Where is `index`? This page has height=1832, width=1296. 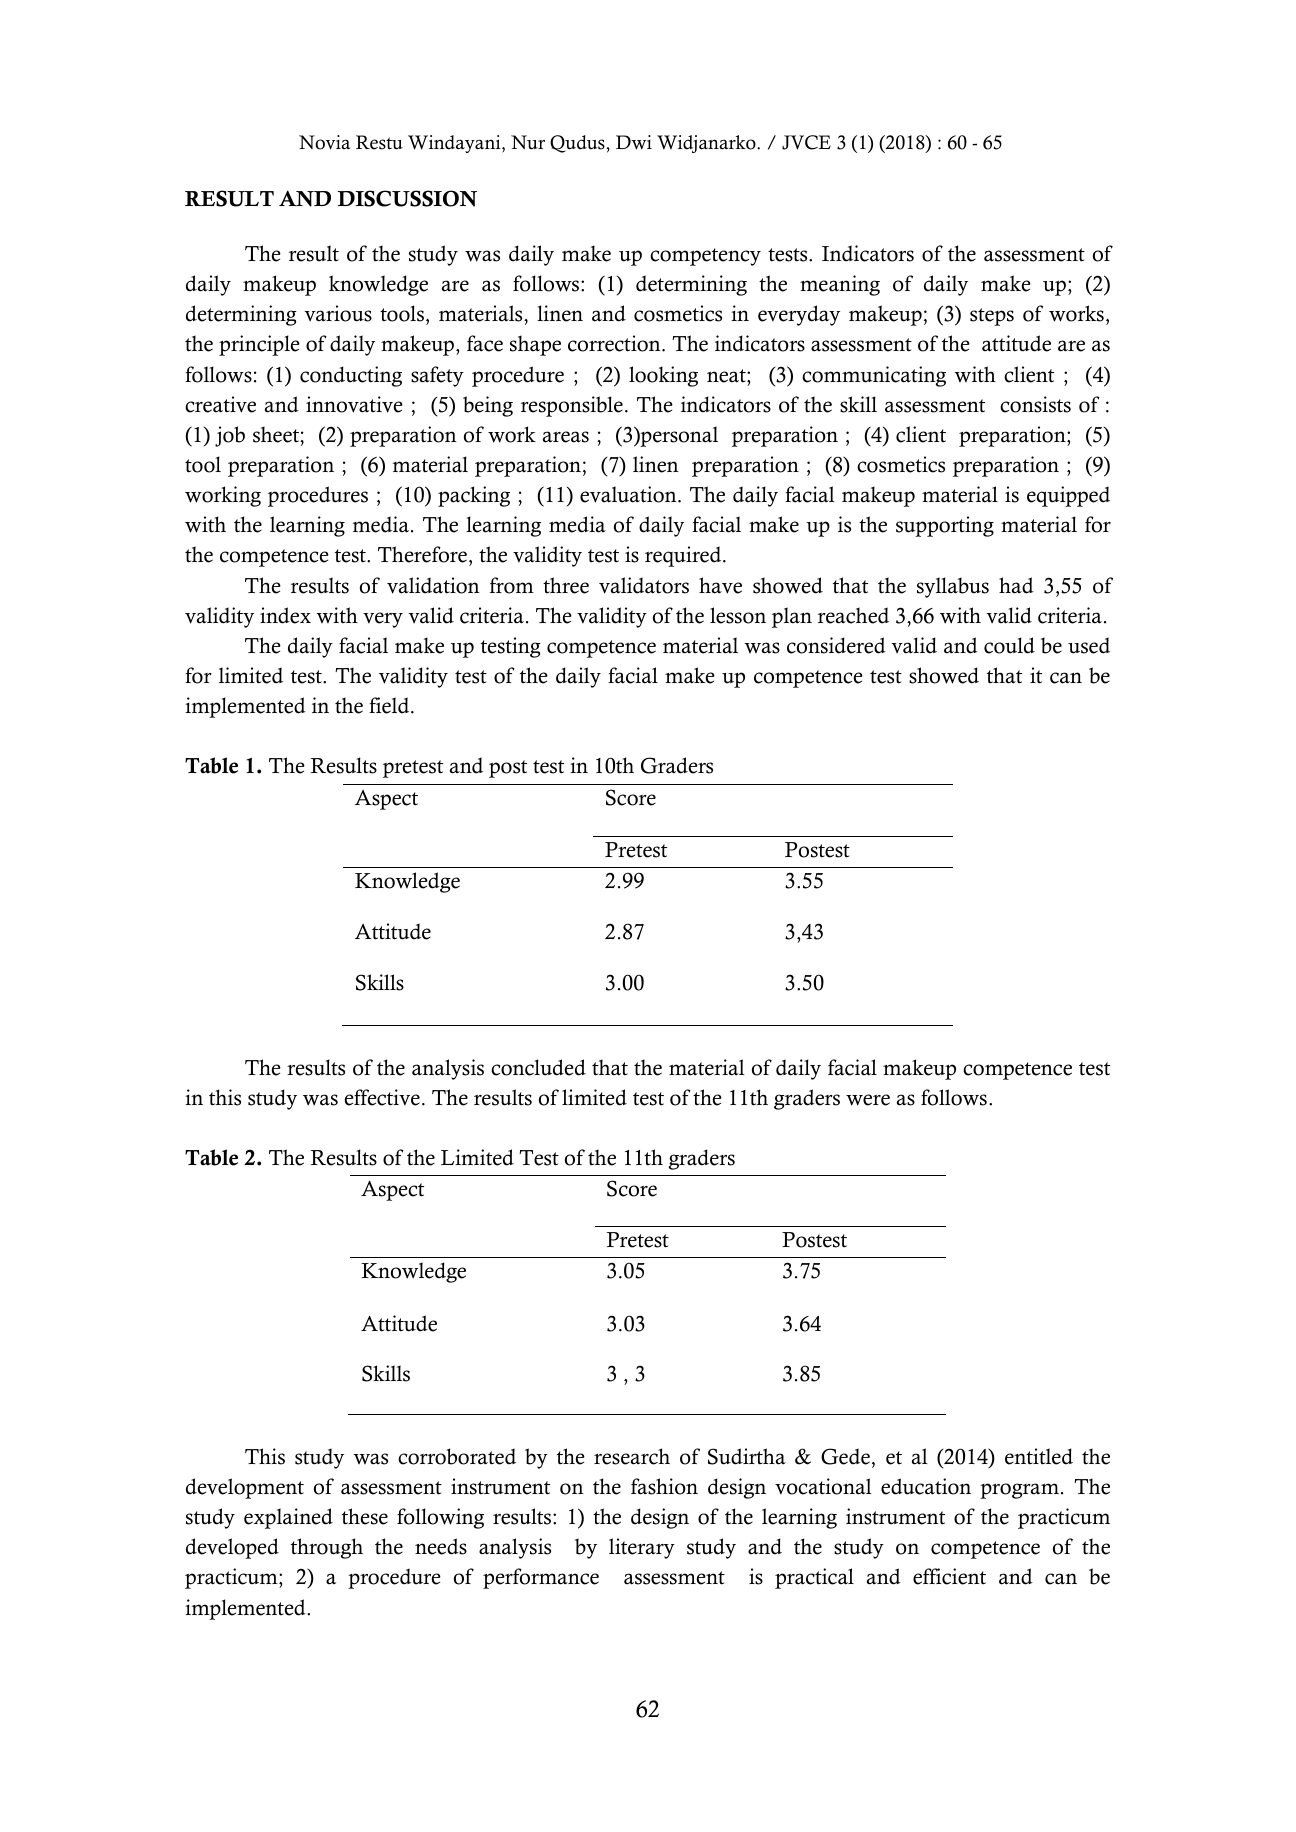
index is located at coordinates (285, 615).
